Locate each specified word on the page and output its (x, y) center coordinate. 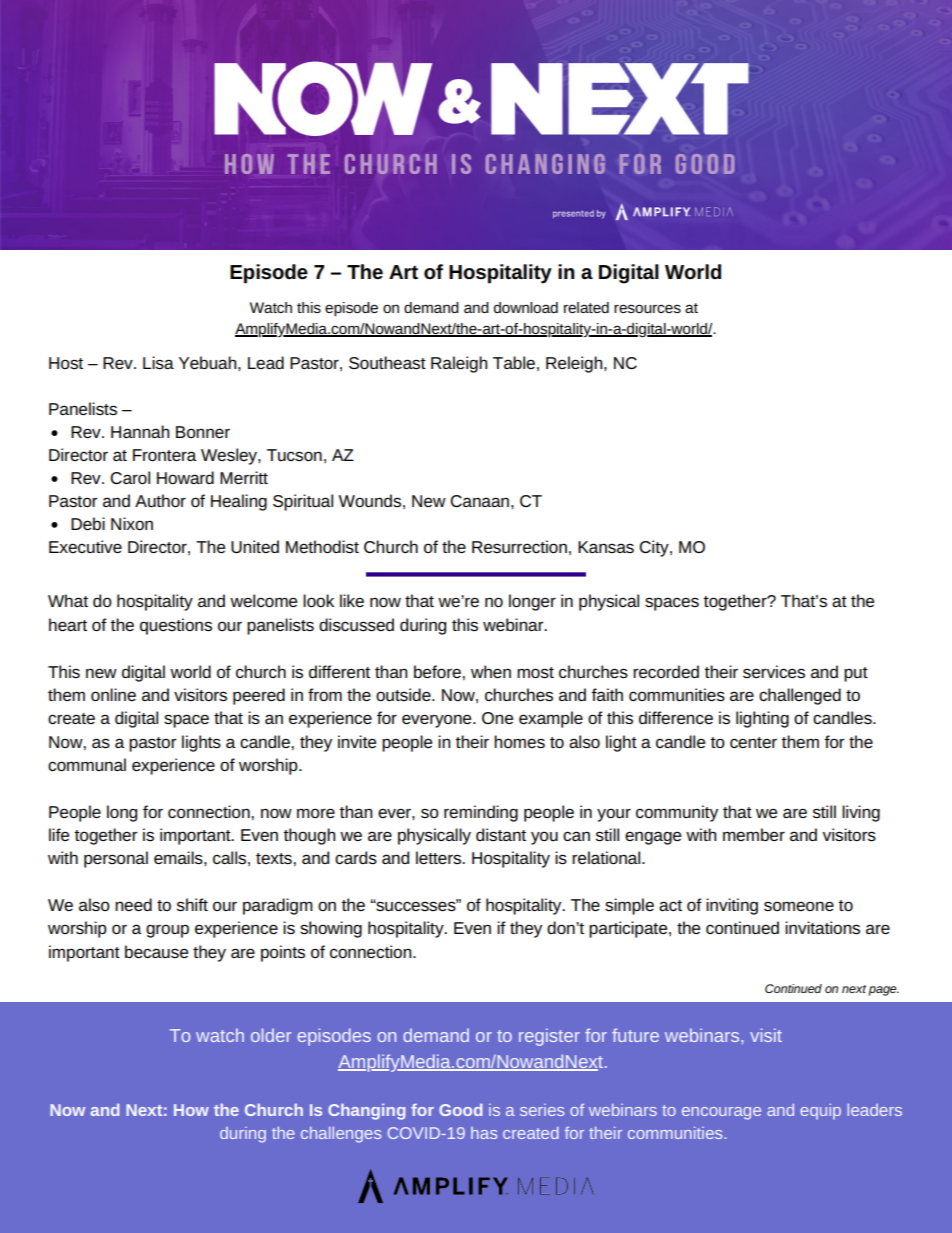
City (655, 548)
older (271, 1035)
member (754, 834)
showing (331, 929)
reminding (481, 813)
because (156, 951)
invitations (822, 927)
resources (647, 308)
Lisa (158, 362)
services (774, 671)
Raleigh (459, 364)
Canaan (479, 501)
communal (87, 764)
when (491, 671)
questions (176, 626)
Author (160, 500)
